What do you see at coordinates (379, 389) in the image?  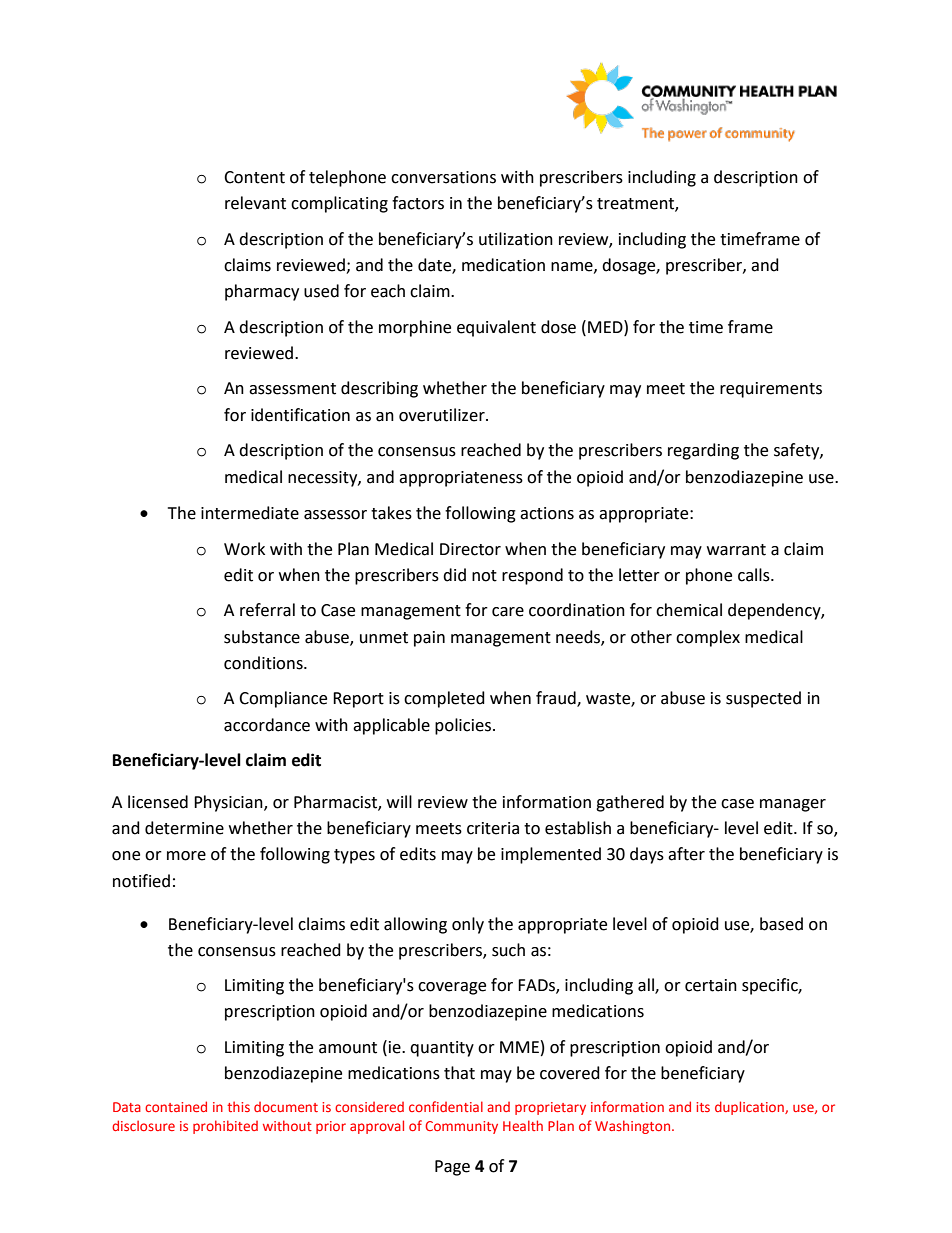 I see `describing` at bounding box center [379, 389].
